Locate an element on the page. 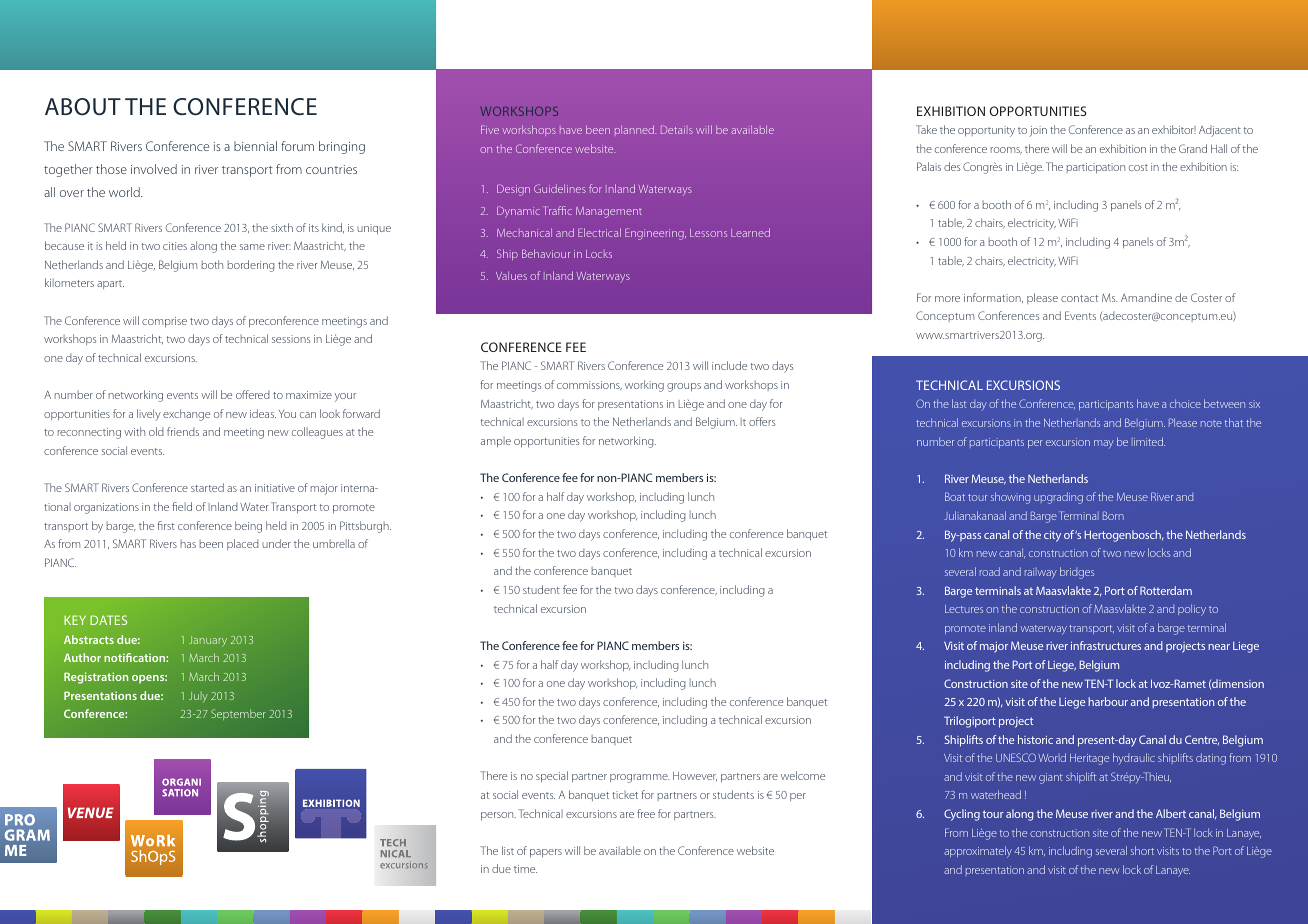 This page has height=924, width=1308. exchange is located at coordinates (186, 415).
